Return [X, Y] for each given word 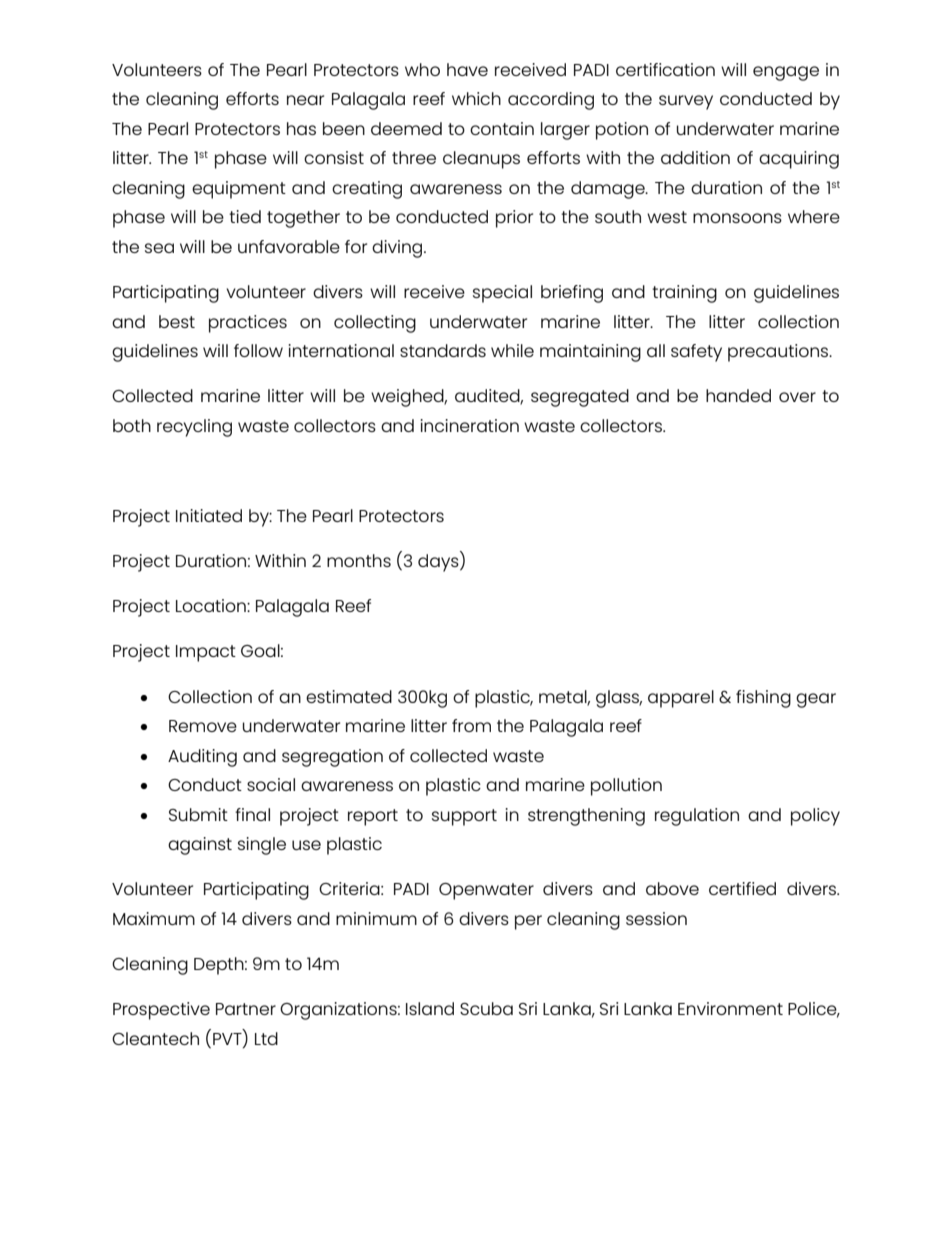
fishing [763, 699]
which [476, 98]
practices [248, 324]
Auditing [202, 758]
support [464, 817]
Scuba [486, 1008]
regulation [697, 817]
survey [686, 102]
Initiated [209, 515]
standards [443, 350]
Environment [730, 1008]
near [305, 100]
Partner [246, 1009]
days [439, 562]
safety [696, 353]
